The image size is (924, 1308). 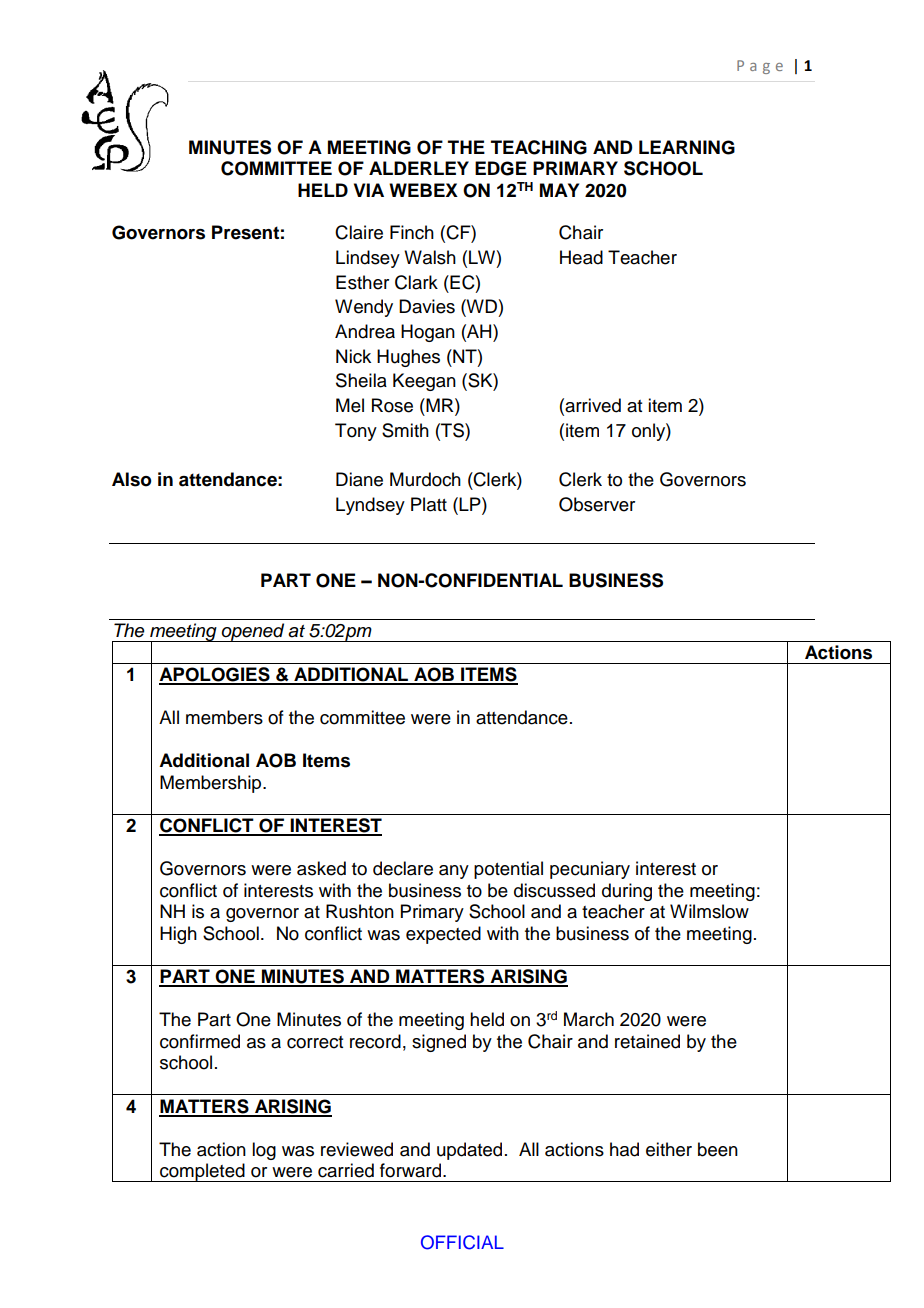 I want to click on opened, so click(x=253, y=632).
